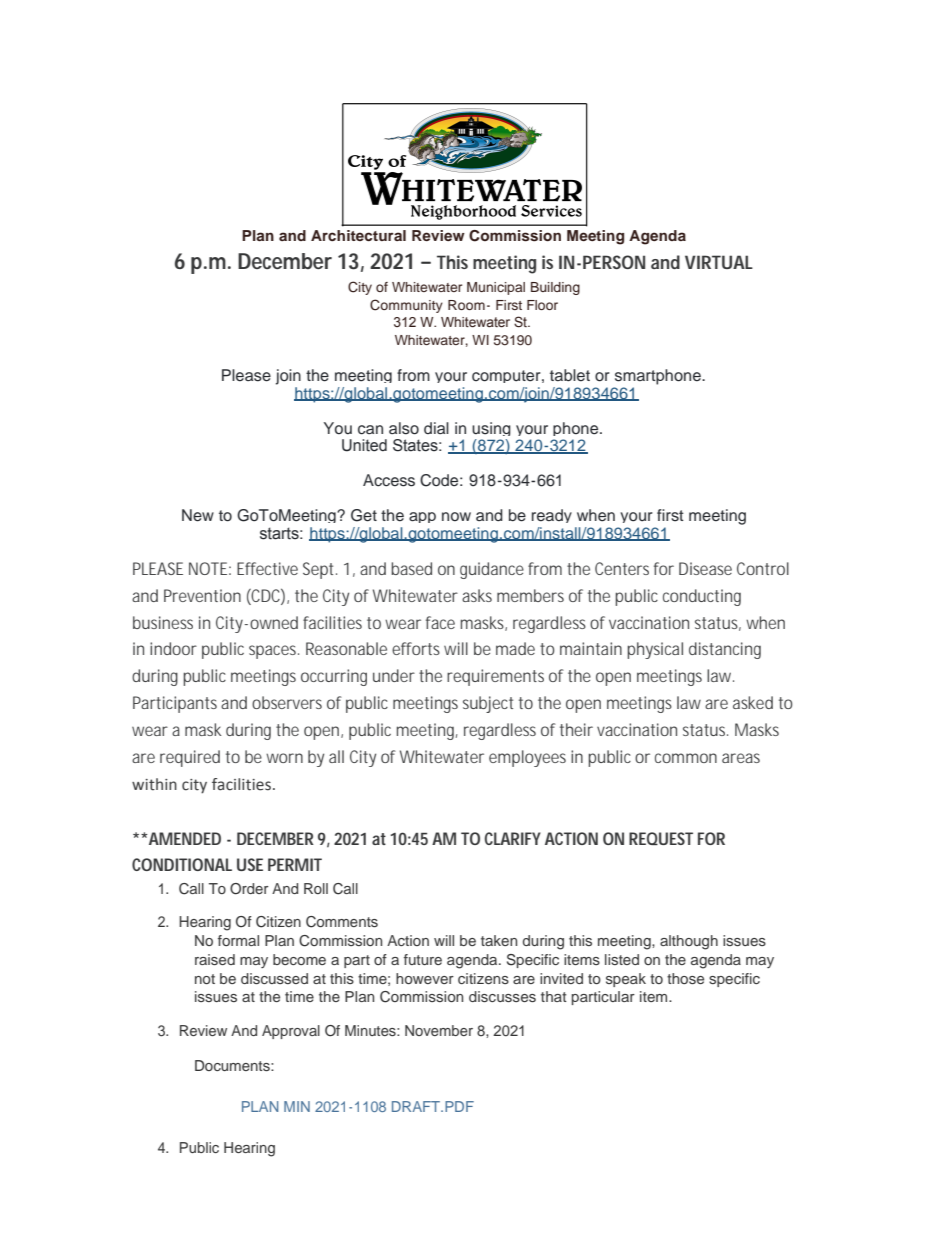 The height and width of the image is (1233, 952). What do you see at coordinates (439, 1030) in the image?
I see `November` at bounding box center [439, 1030].
